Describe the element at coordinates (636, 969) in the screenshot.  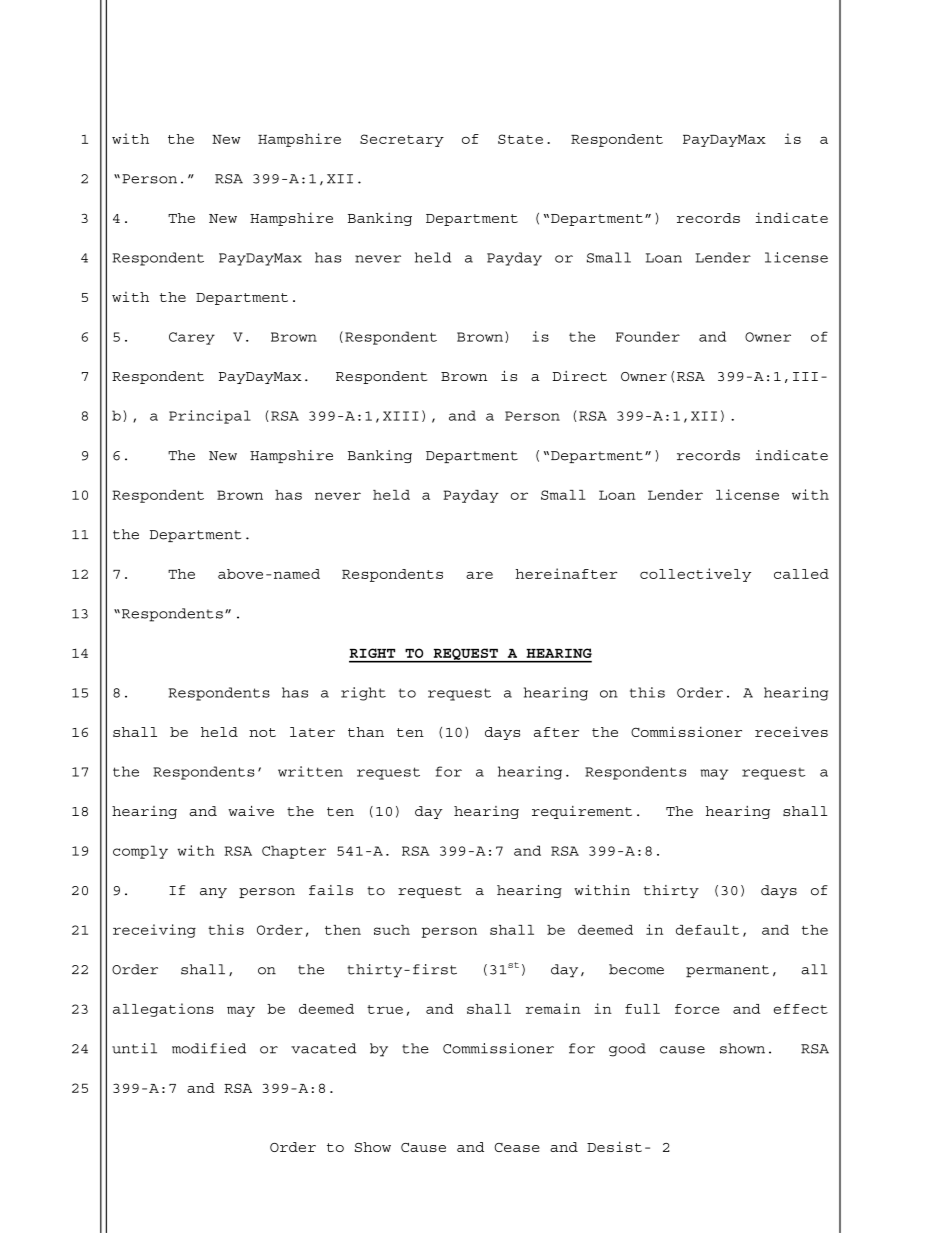
I see `become` at that location.
